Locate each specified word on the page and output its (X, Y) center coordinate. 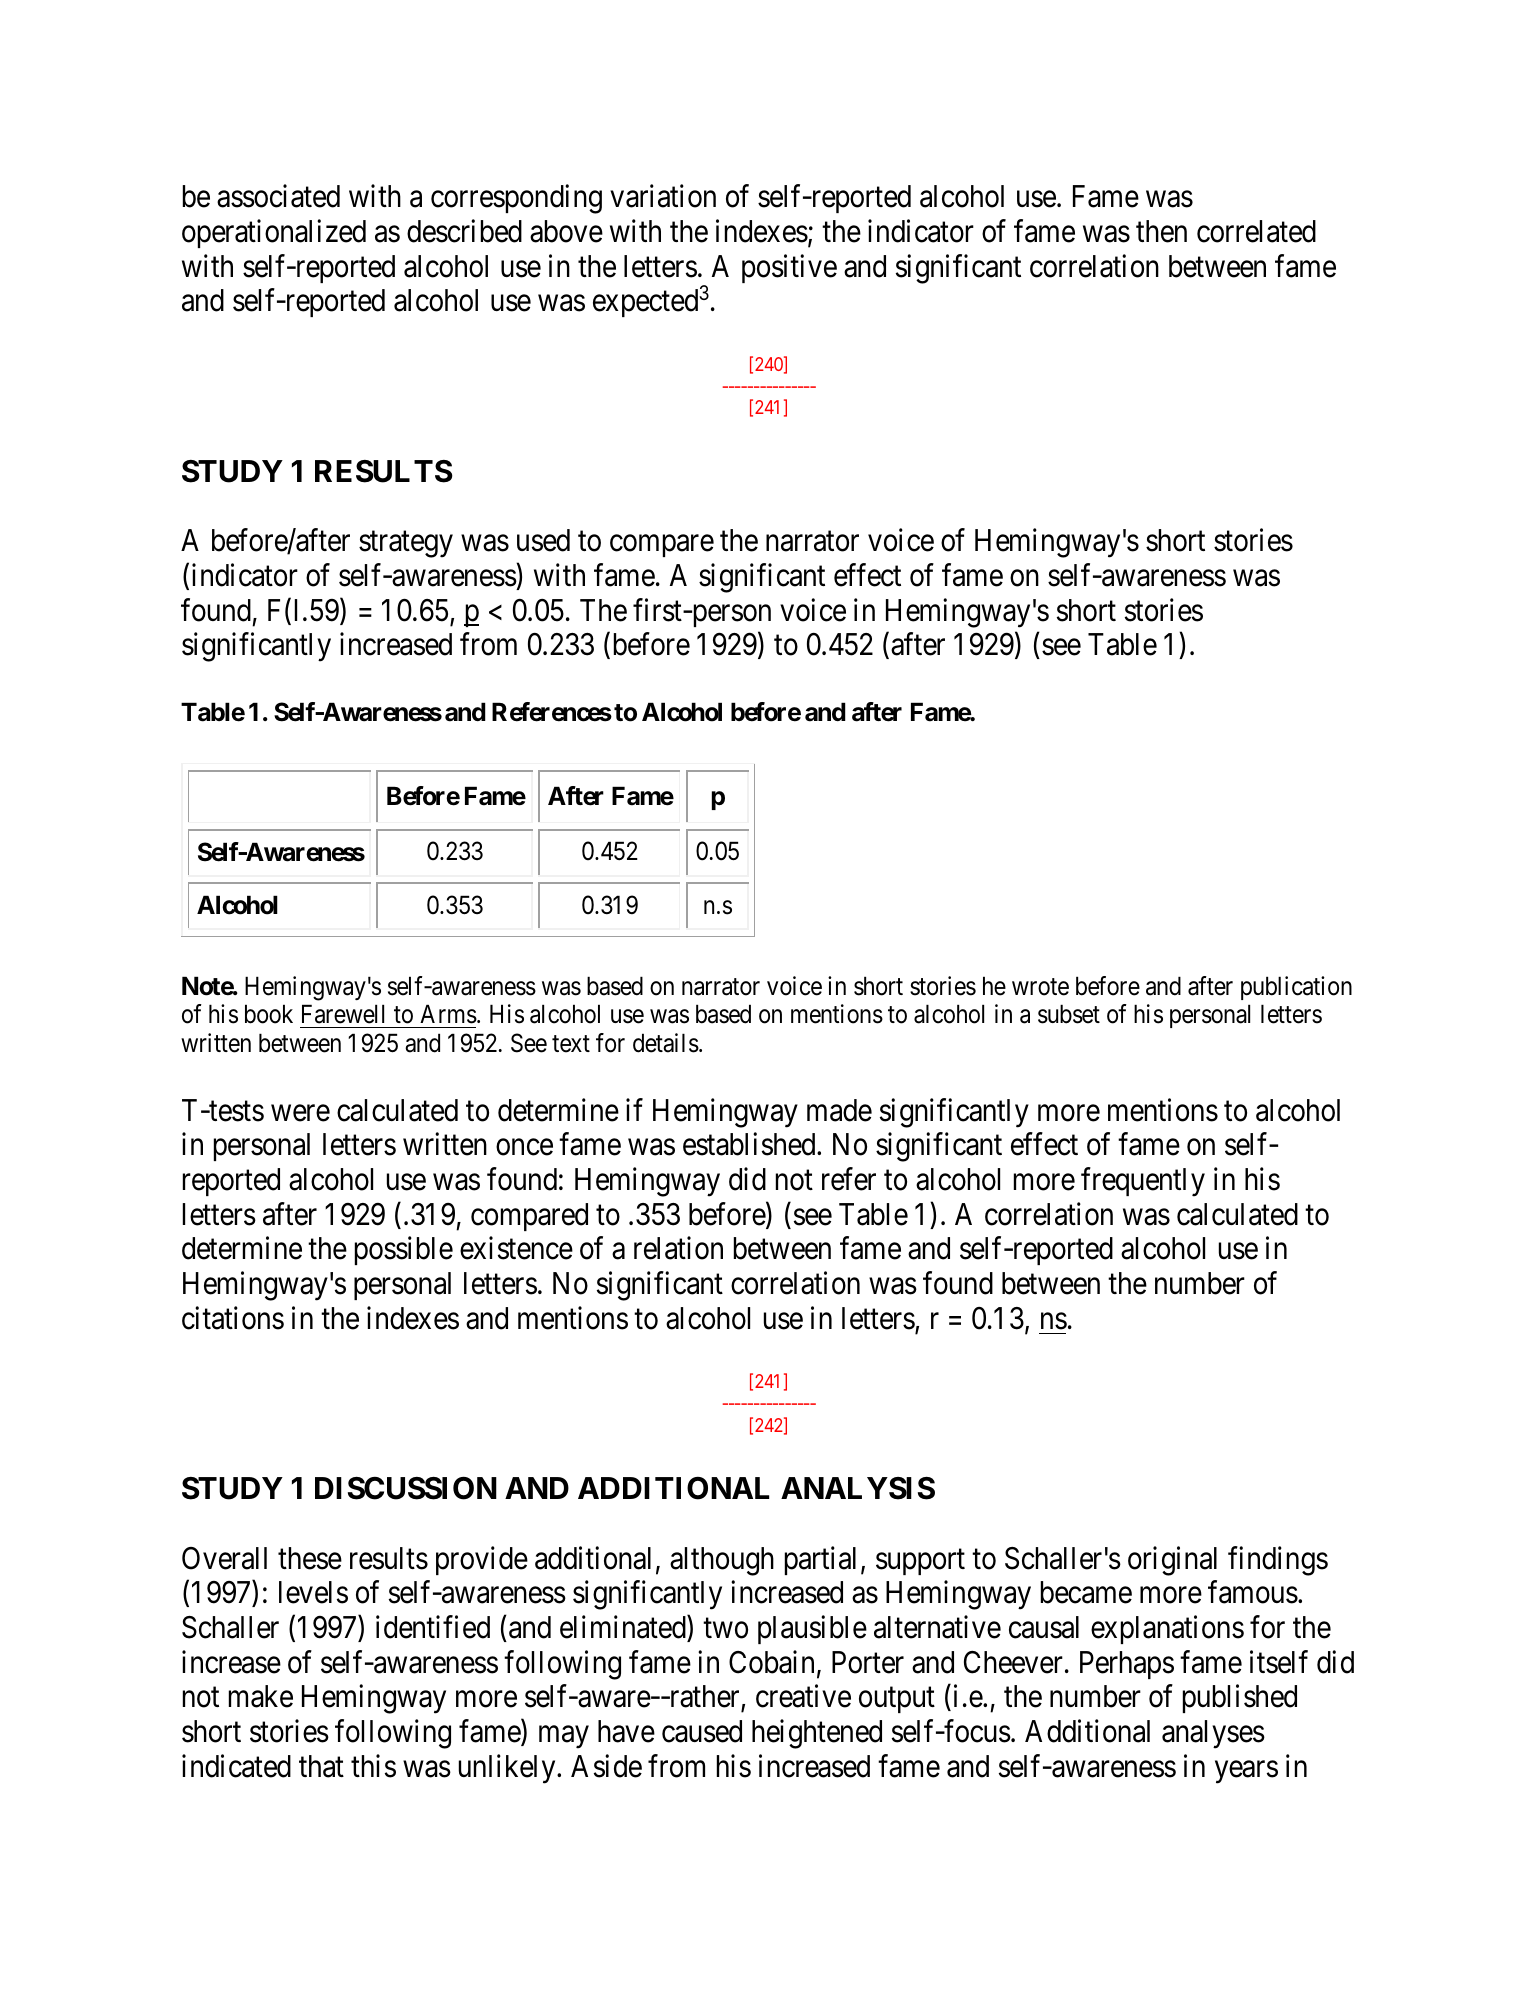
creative (803, 1696)
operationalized (274, 234)
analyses (1213, 1734)
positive (789, 268)
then (1161, 231)
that (321, 1766)
